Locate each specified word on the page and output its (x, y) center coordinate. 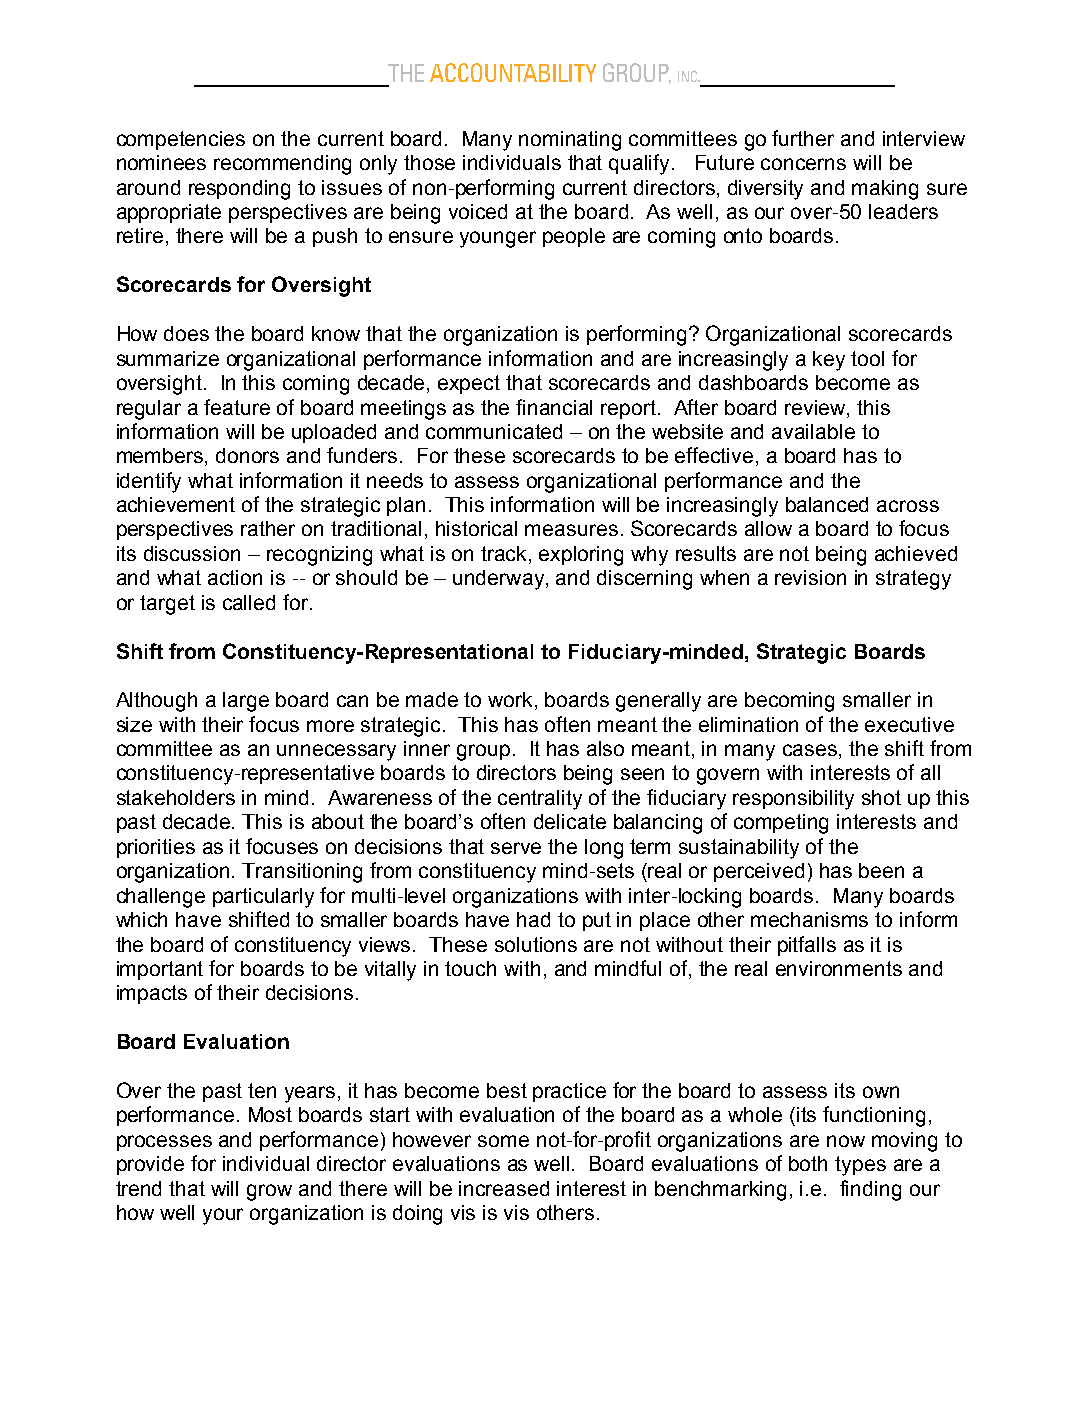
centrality (540, 800)
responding (239, 190)
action (235, 577)
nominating (570, 141)
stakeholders (176, 797)
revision (810, 577)
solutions (536, 944)
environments (839, 968)
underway (500, 580)
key (829, 361)
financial (554, 407)
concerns (803, 164)
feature (237, 407)
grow (269, 1192)
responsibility (793, 800)
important (160, 970)
